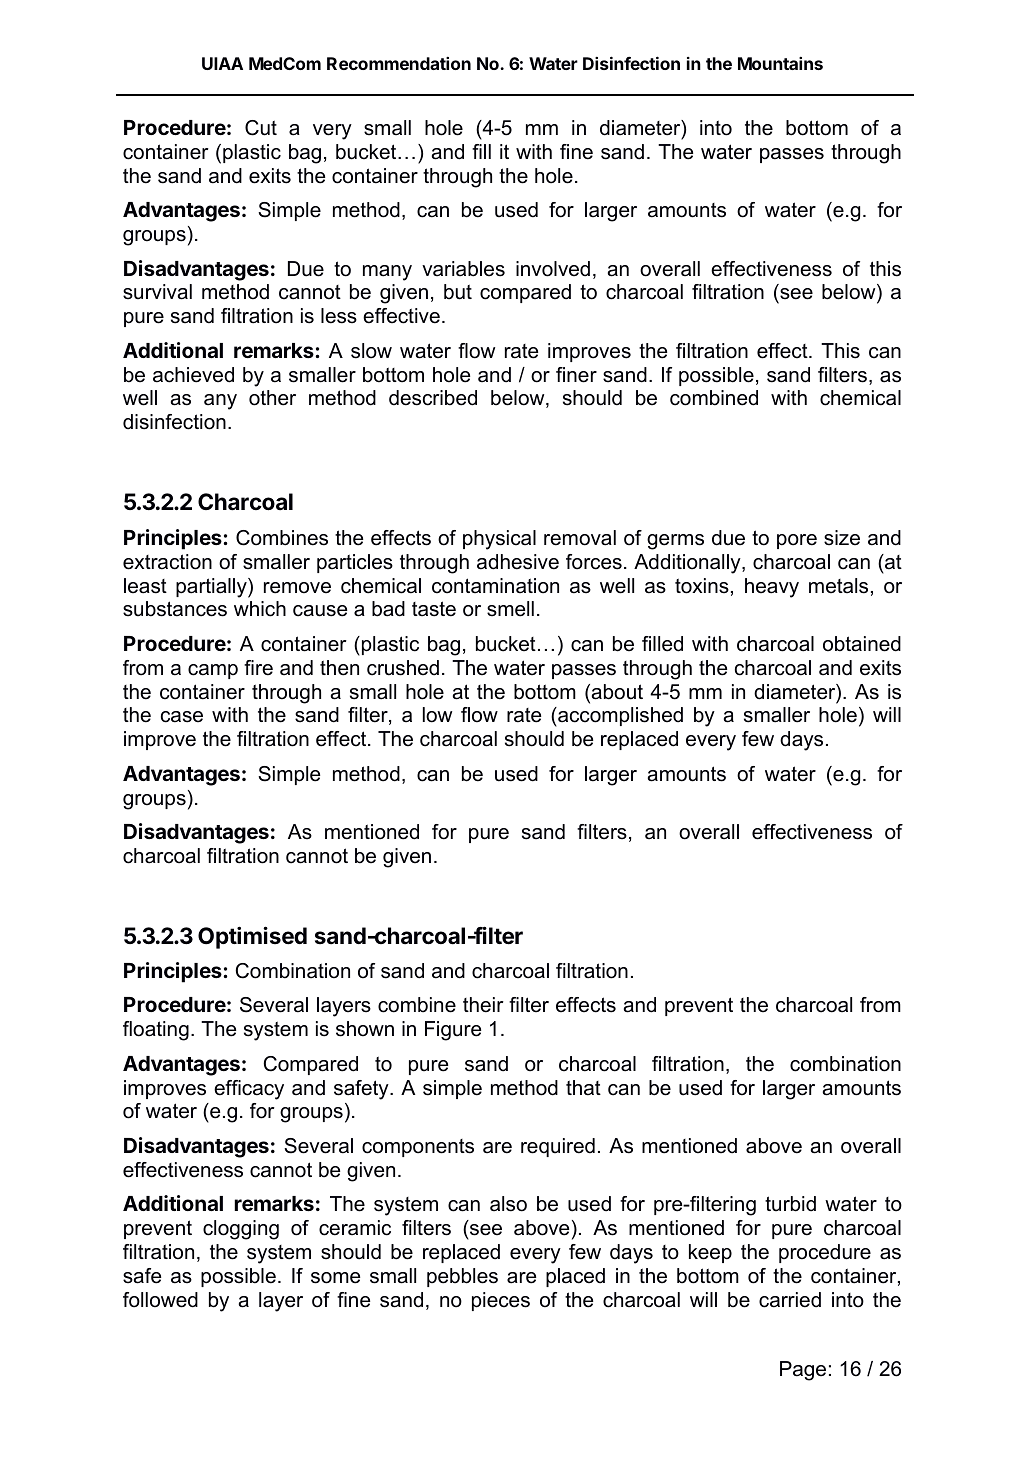 This screenshot has height=1459, width=1031. I want to click on Recommendation, so click(399, 63).
